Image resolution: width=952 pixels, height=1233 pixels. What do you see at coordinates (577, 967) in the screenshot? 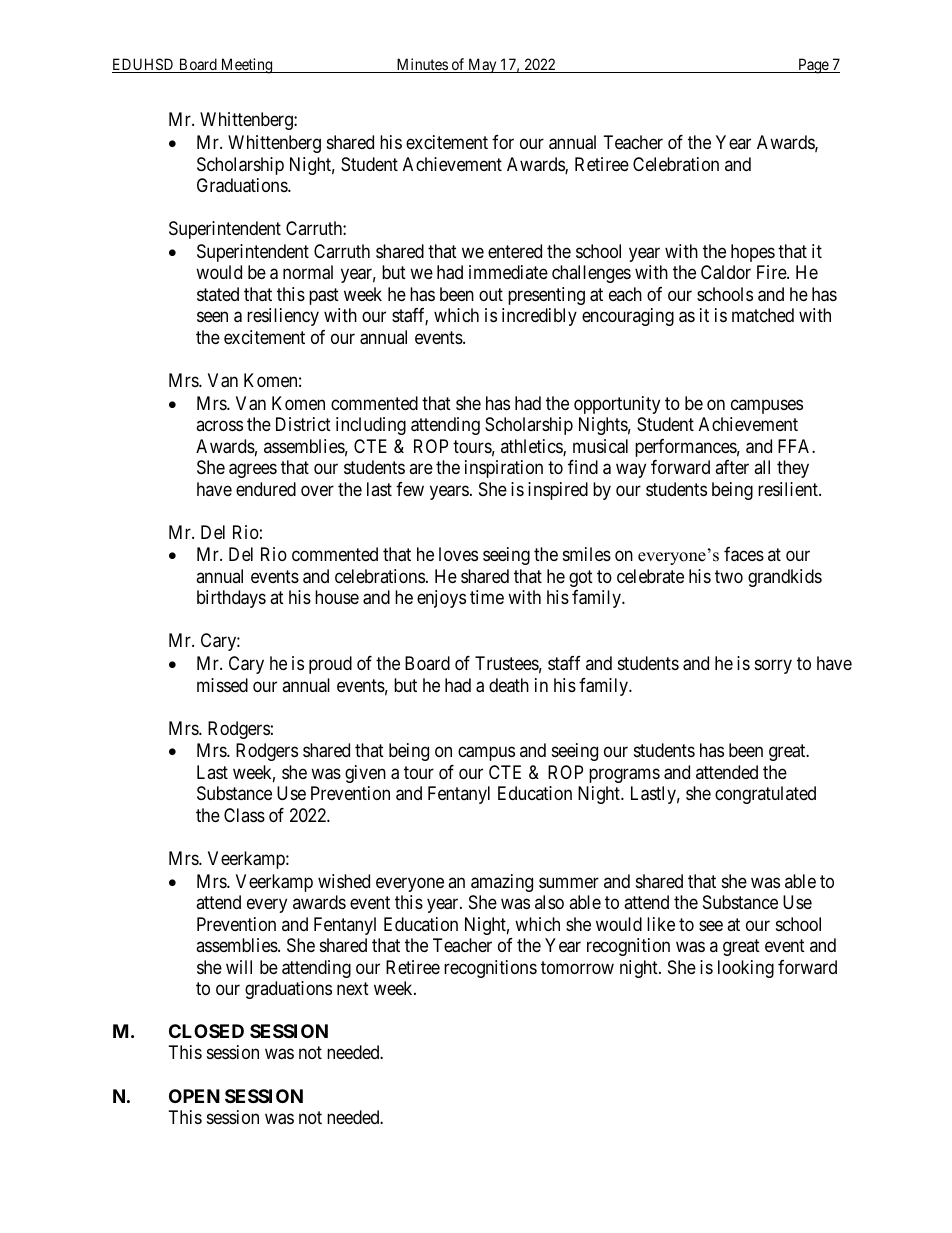
I see `tomorrow` at bounding box center [577, 967].
